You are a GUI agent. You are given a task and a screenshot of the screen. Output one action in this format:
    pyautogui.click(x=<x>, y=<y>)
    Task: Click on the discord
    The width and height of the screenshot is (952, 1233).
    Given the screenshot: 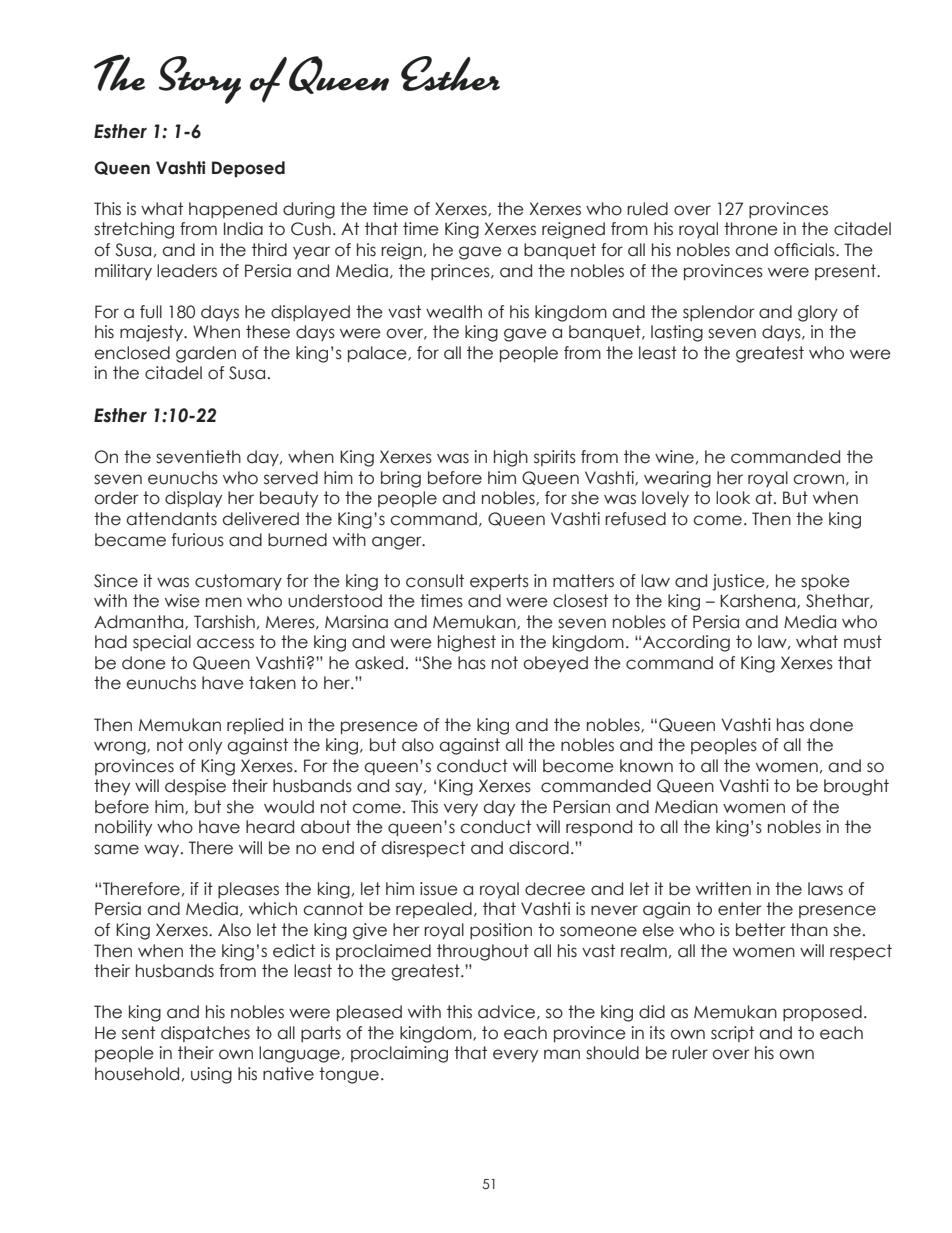 What is the action you would take?
    pyautogui.click(x=539, y=848)
